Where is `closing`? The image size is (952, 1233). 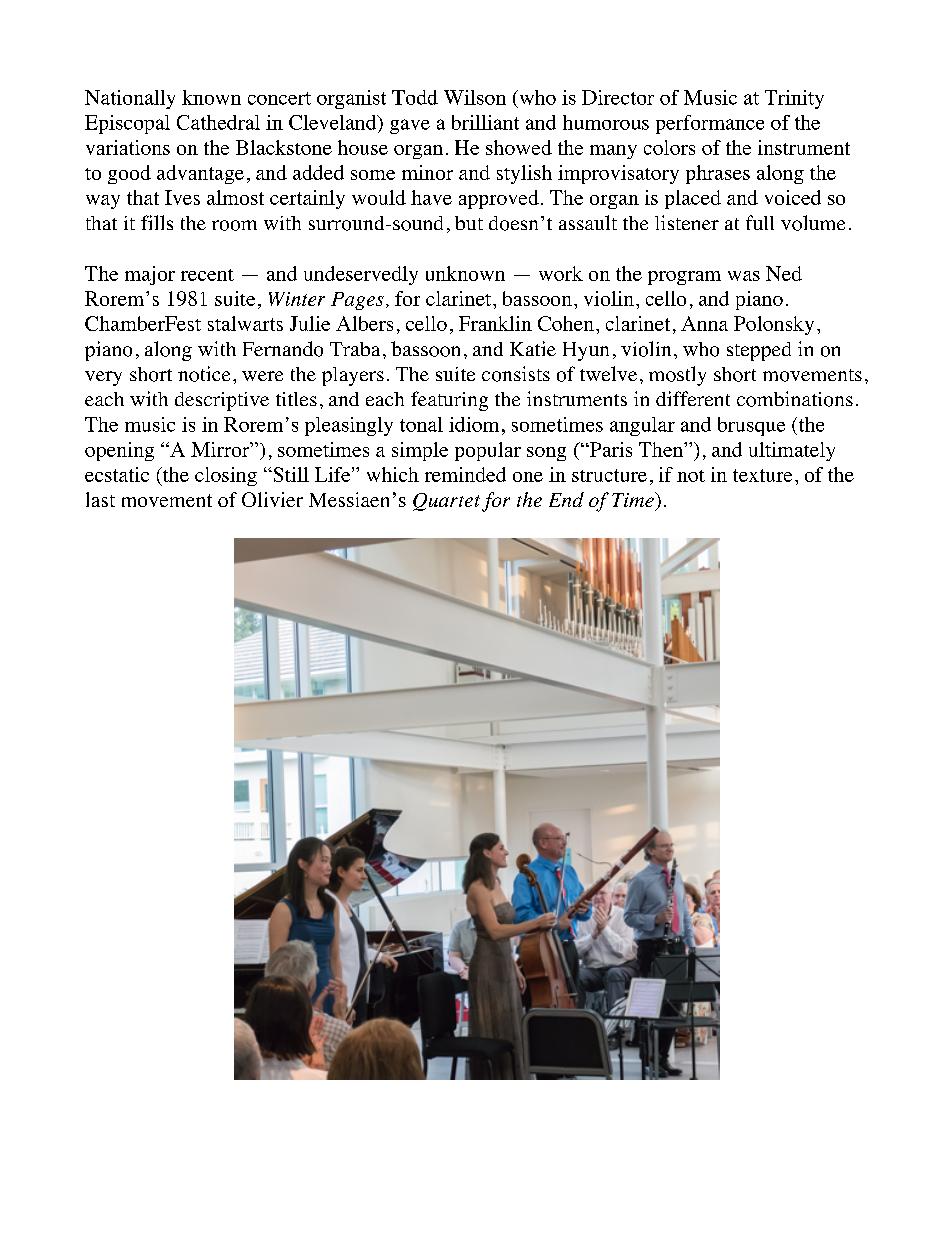
closing is located at coordinates (226, 476).
